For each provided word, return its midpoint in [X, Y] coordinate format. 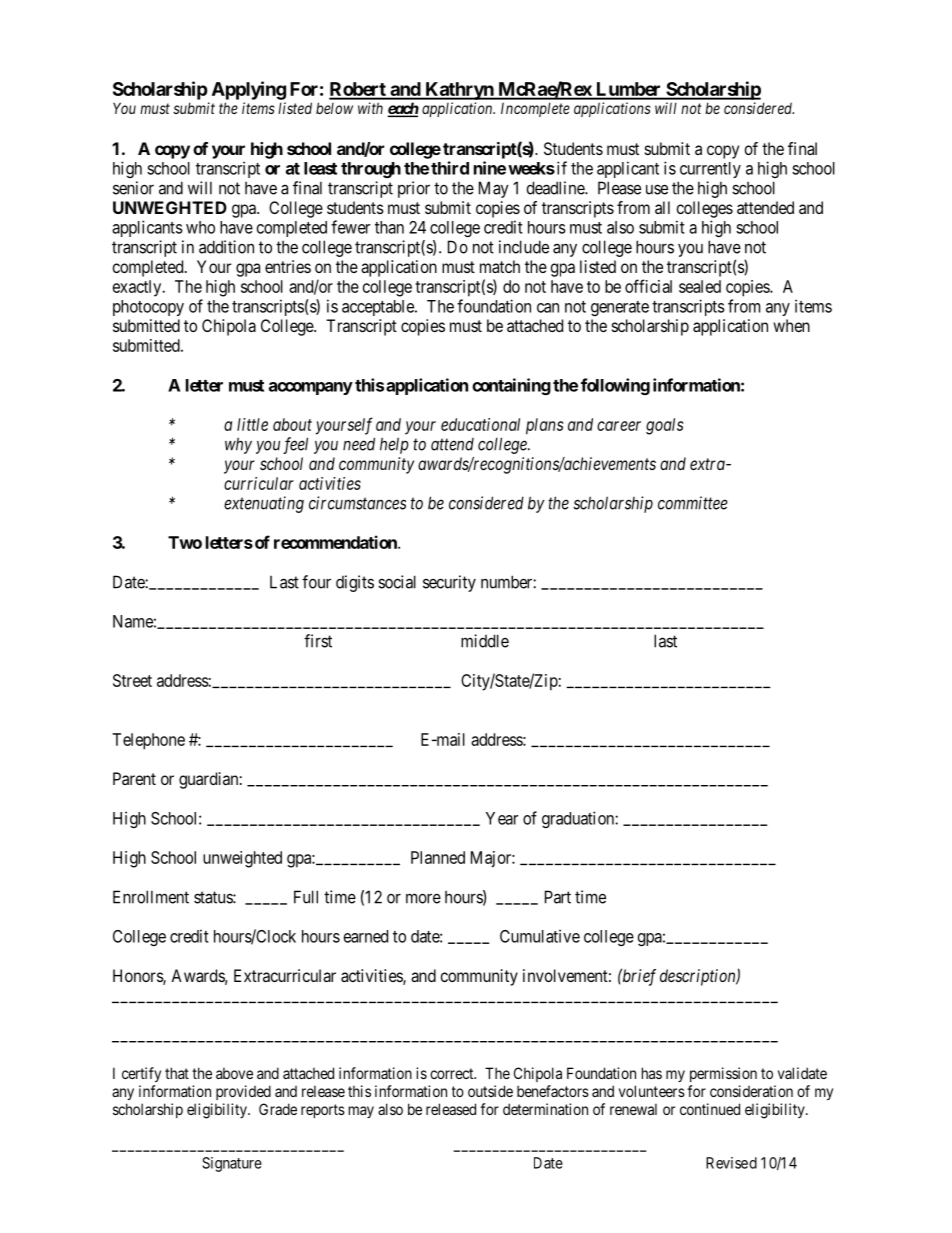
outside [490, 1091]
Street [132, 680]
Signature [232, 1164]
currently [710, 170]
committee [693, 503]
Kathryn [459, 91]
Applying [249, 90]
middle [485, 641]
